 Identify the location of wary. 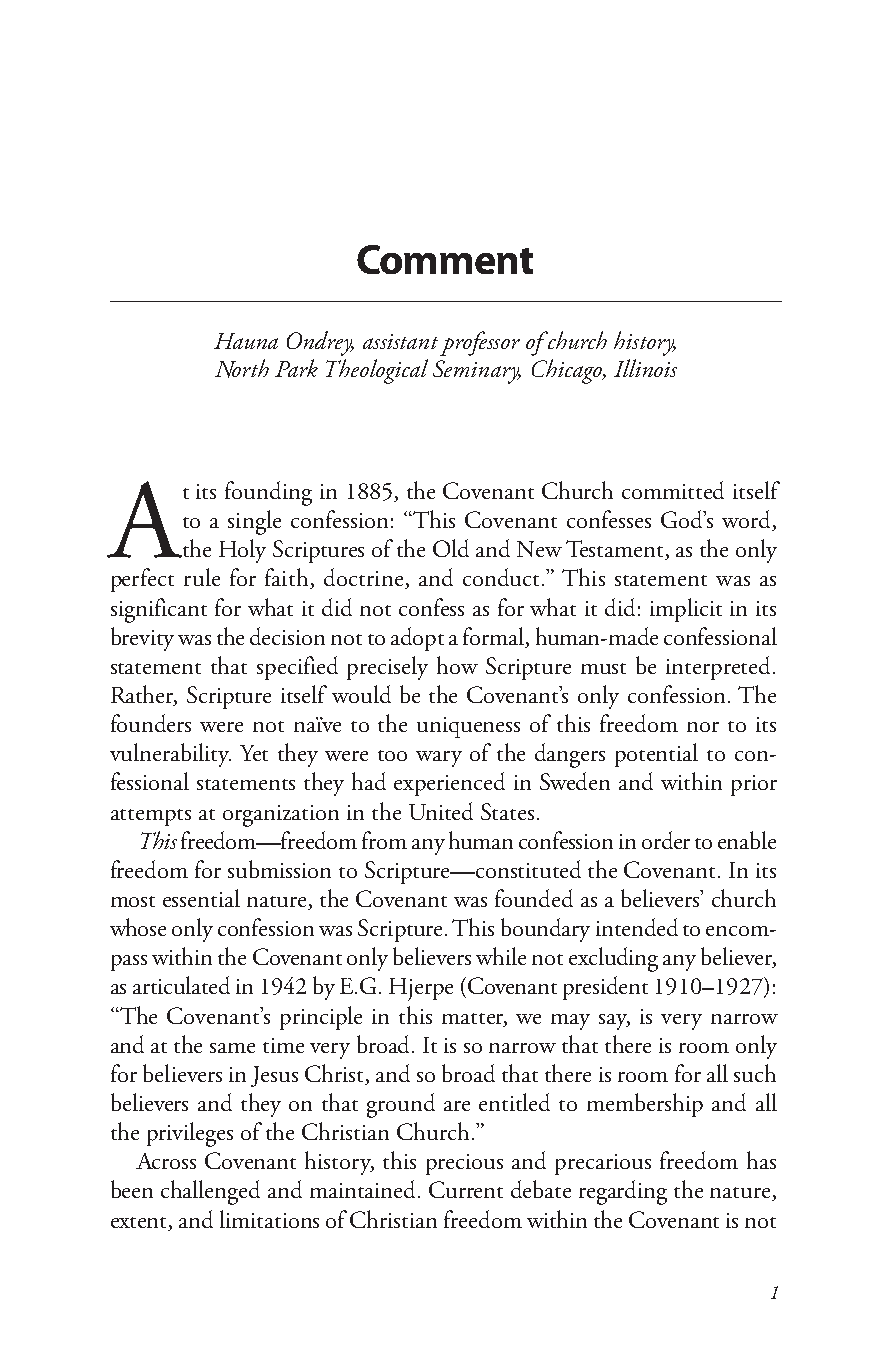
(439, 759).
